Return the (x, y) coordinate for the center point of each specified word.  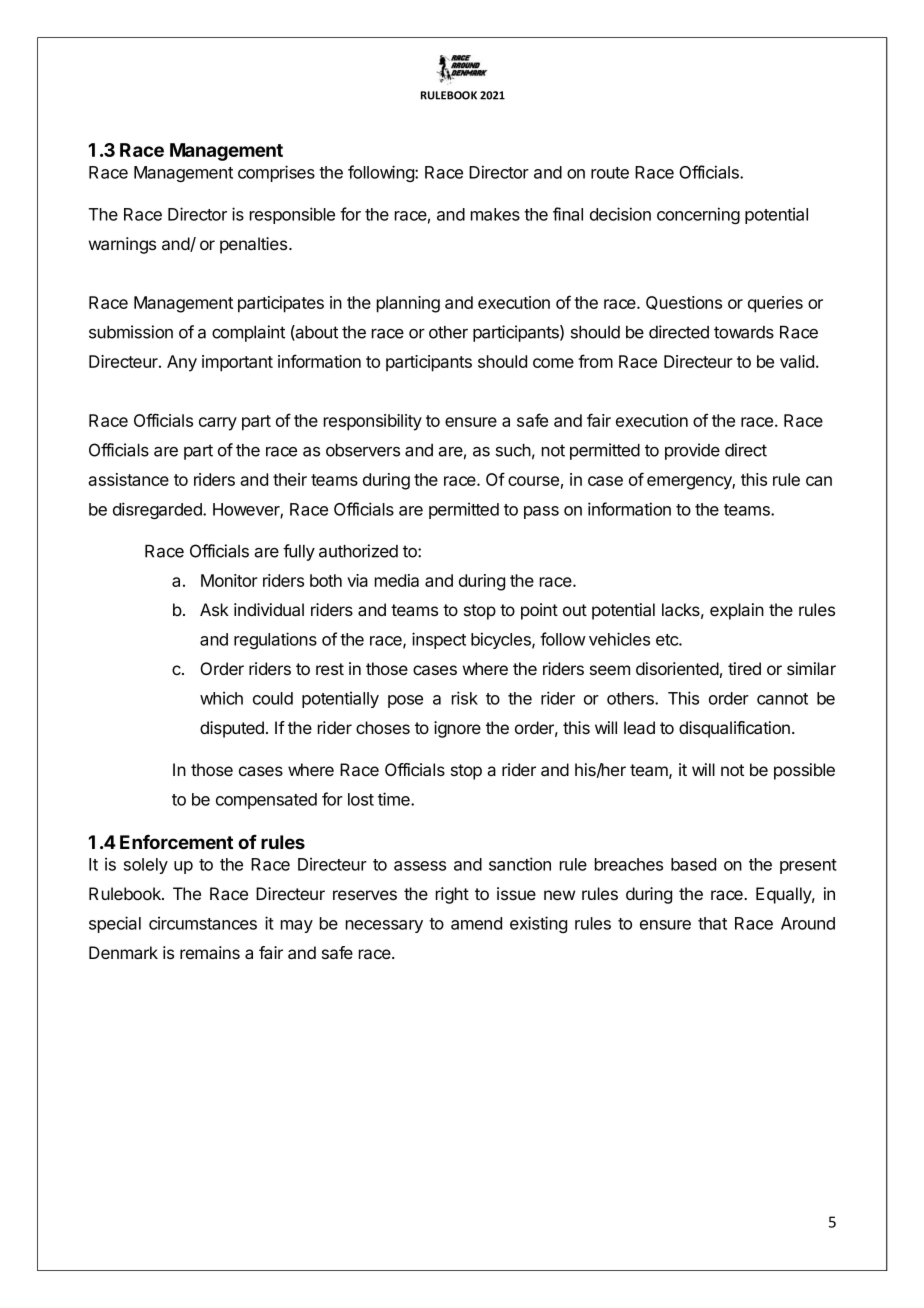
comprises (276, 173)
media (397, 580)
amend (476, 923)
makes (495, 214)
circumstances (203, 923)
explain (737, 611)
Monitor (229, 580)
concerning (698, 215)
